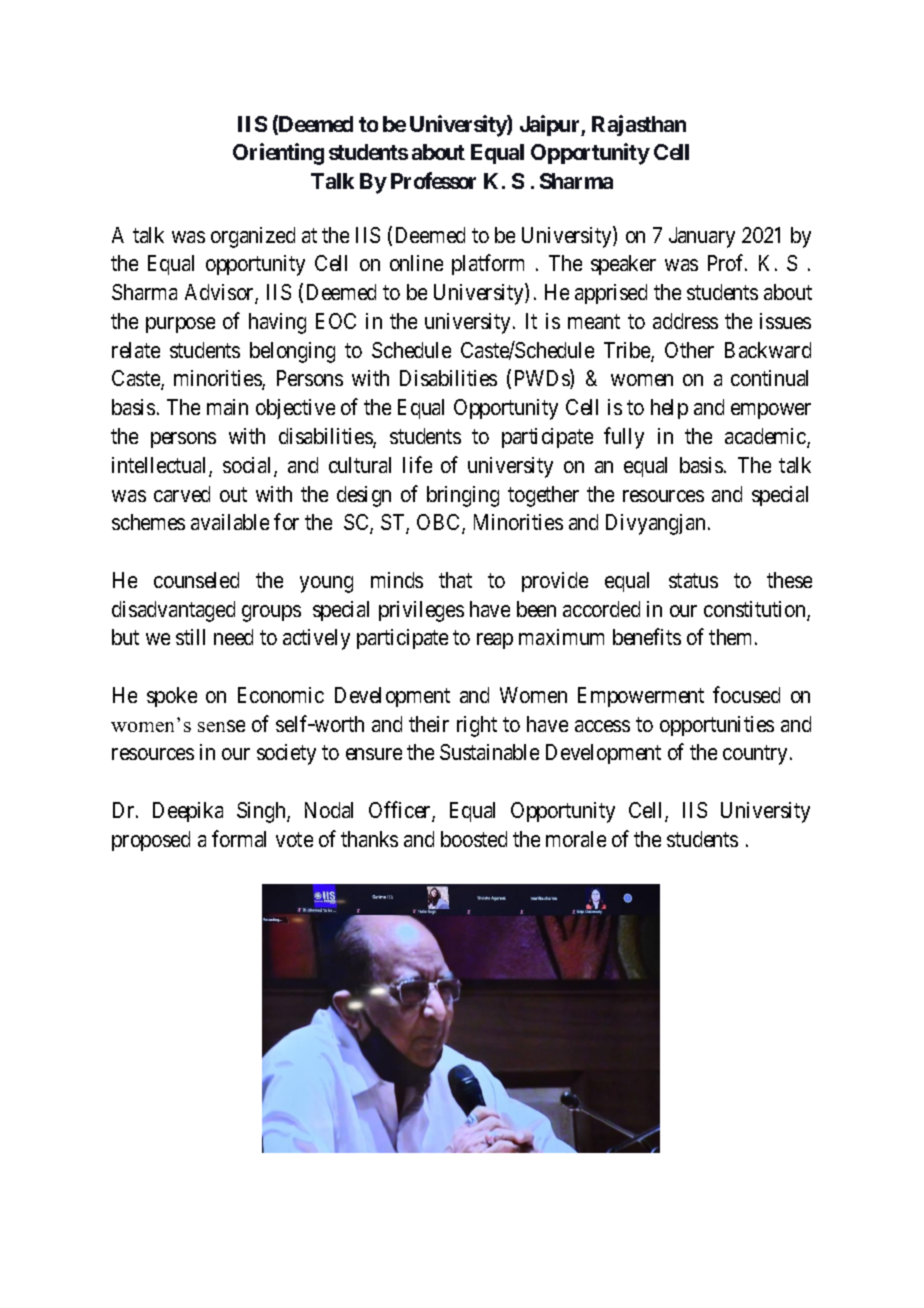 The image size is (924, 1308). Describe the element at coordinates (196, 580) in the screenshot. I see `counseled` at that location.
